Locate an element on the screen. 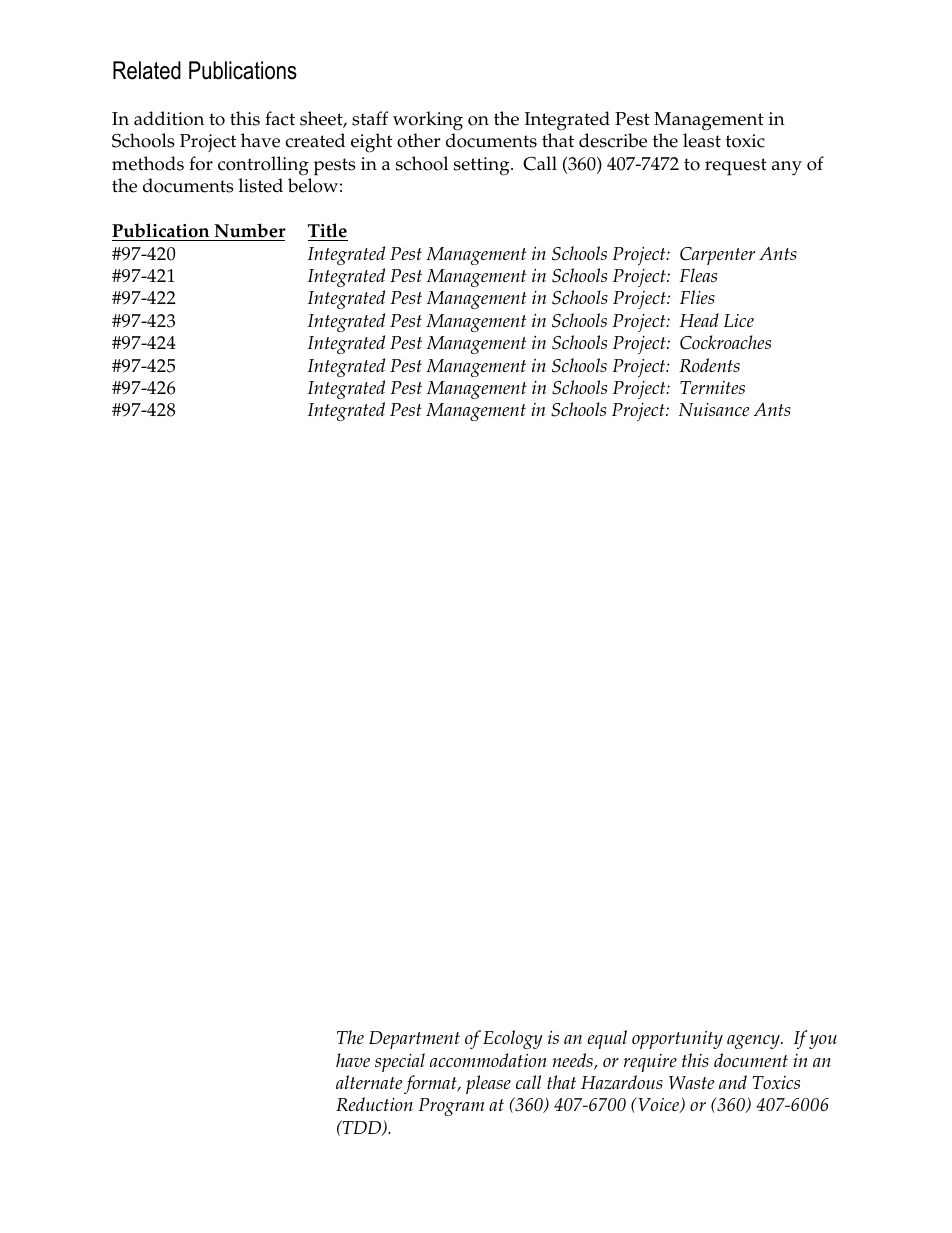 The width and height of the screenshot is (952, 1233). alternate is located at coordinates (369, 1082).
